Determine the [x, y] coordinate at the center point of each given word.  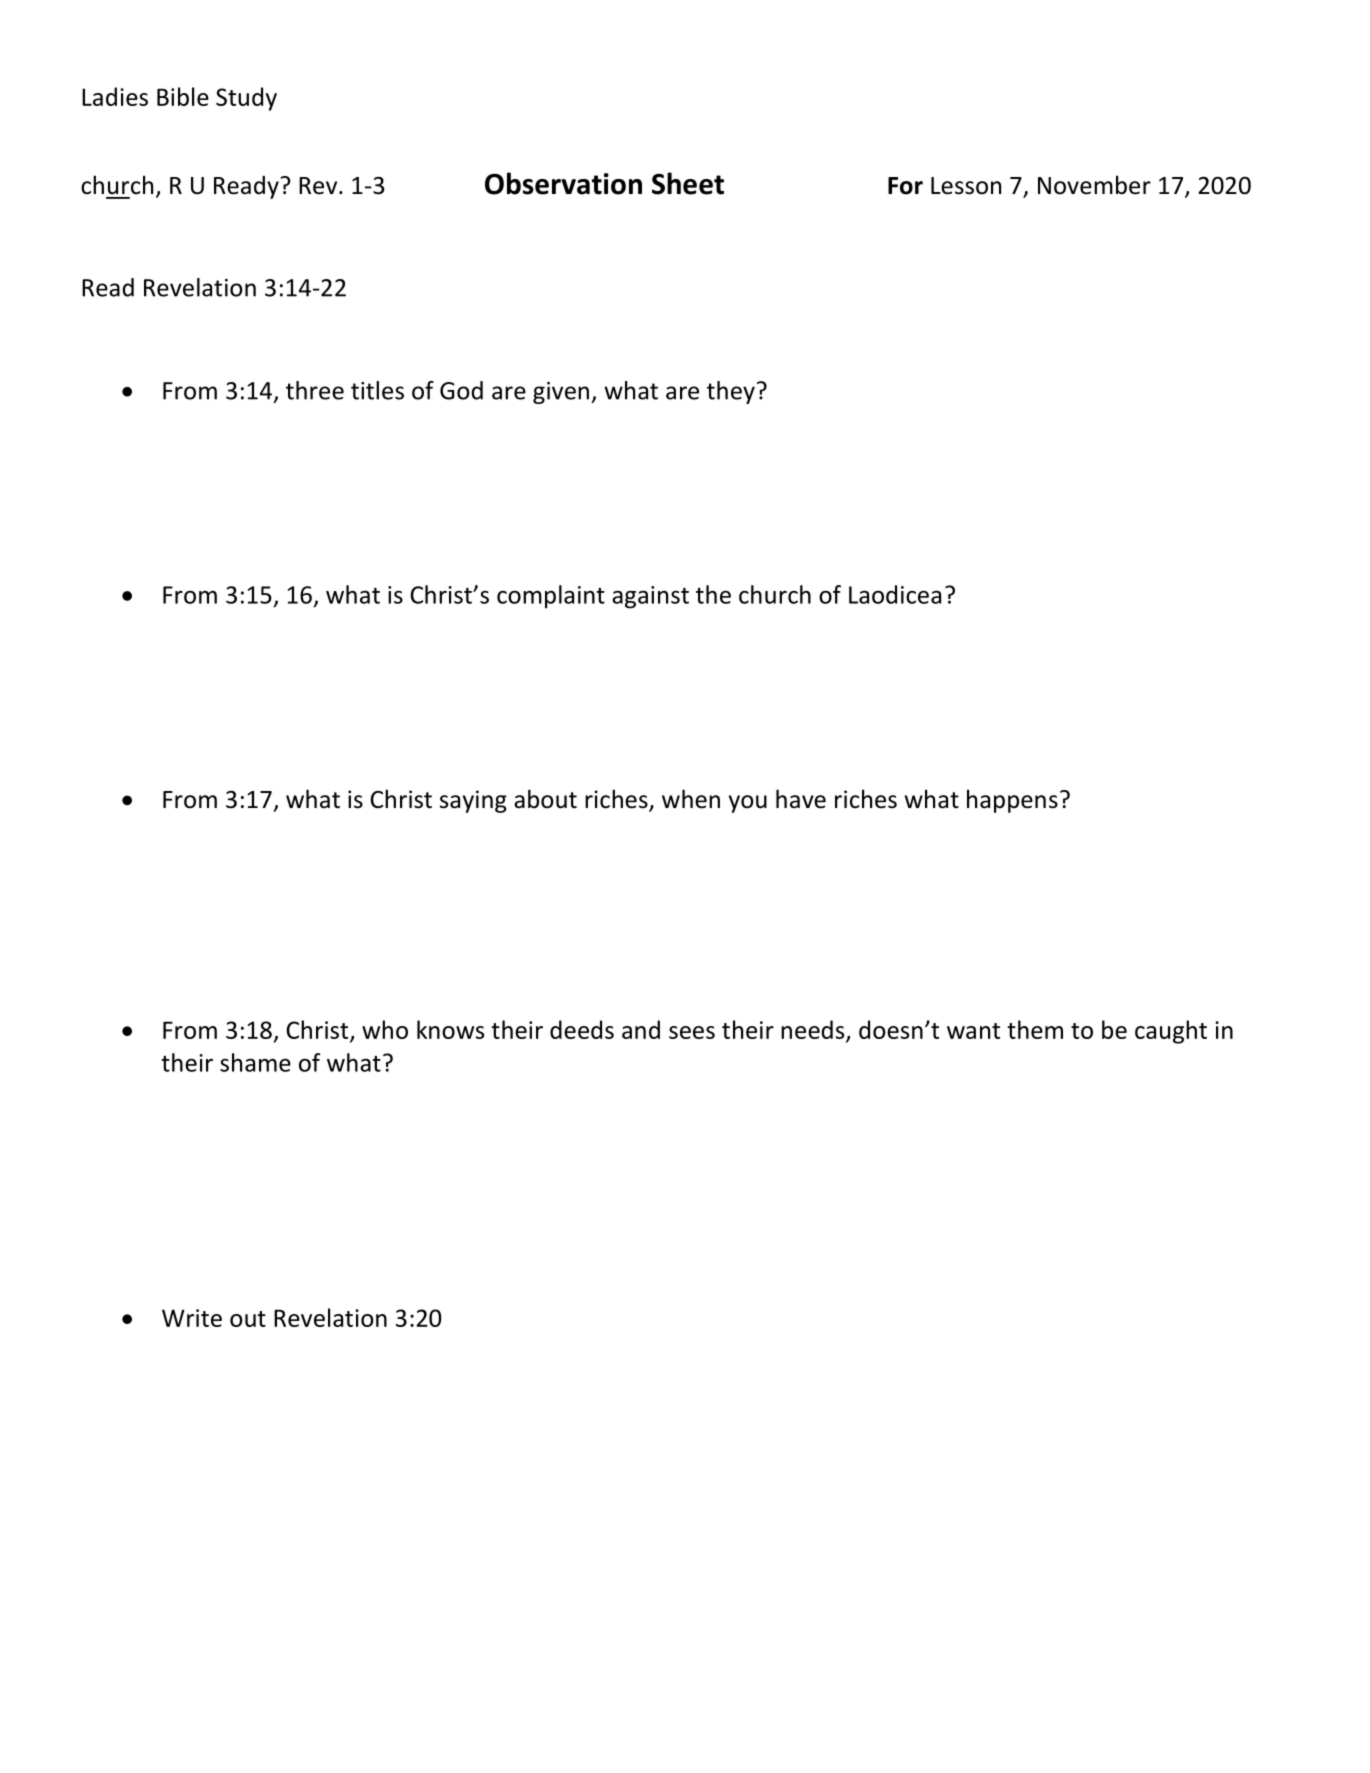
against [650, 597]
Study [246, 99]
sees [692, 1032]
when [691, 799]
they [731, 392]
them [1035, 1029]
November [1094, 185]
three [315, 390]
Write [192, 1318]
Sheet [688, 183]
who [385, 1029]
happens [1012, 801]
